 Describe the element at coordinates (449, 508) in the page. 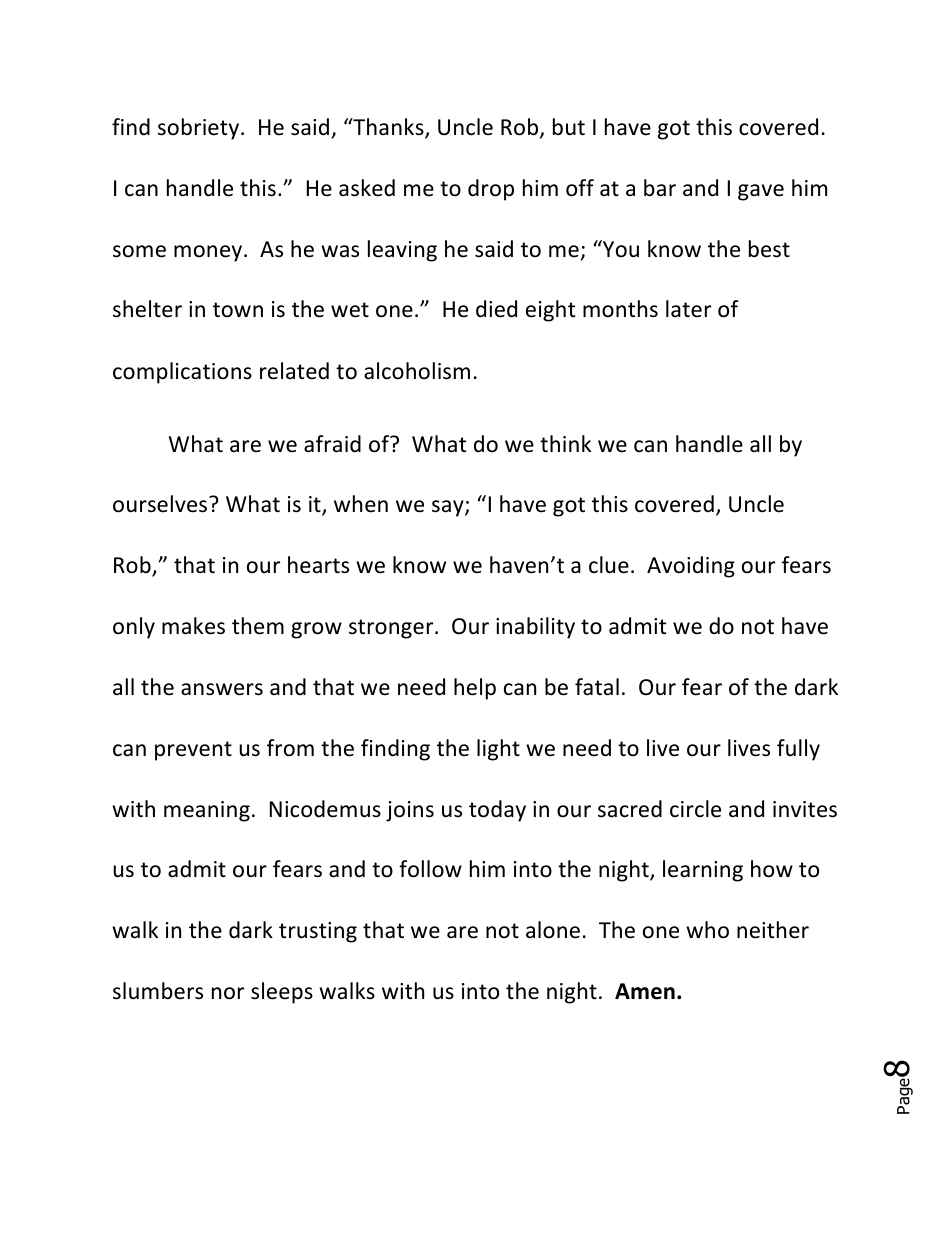

I see `say` at that location.
